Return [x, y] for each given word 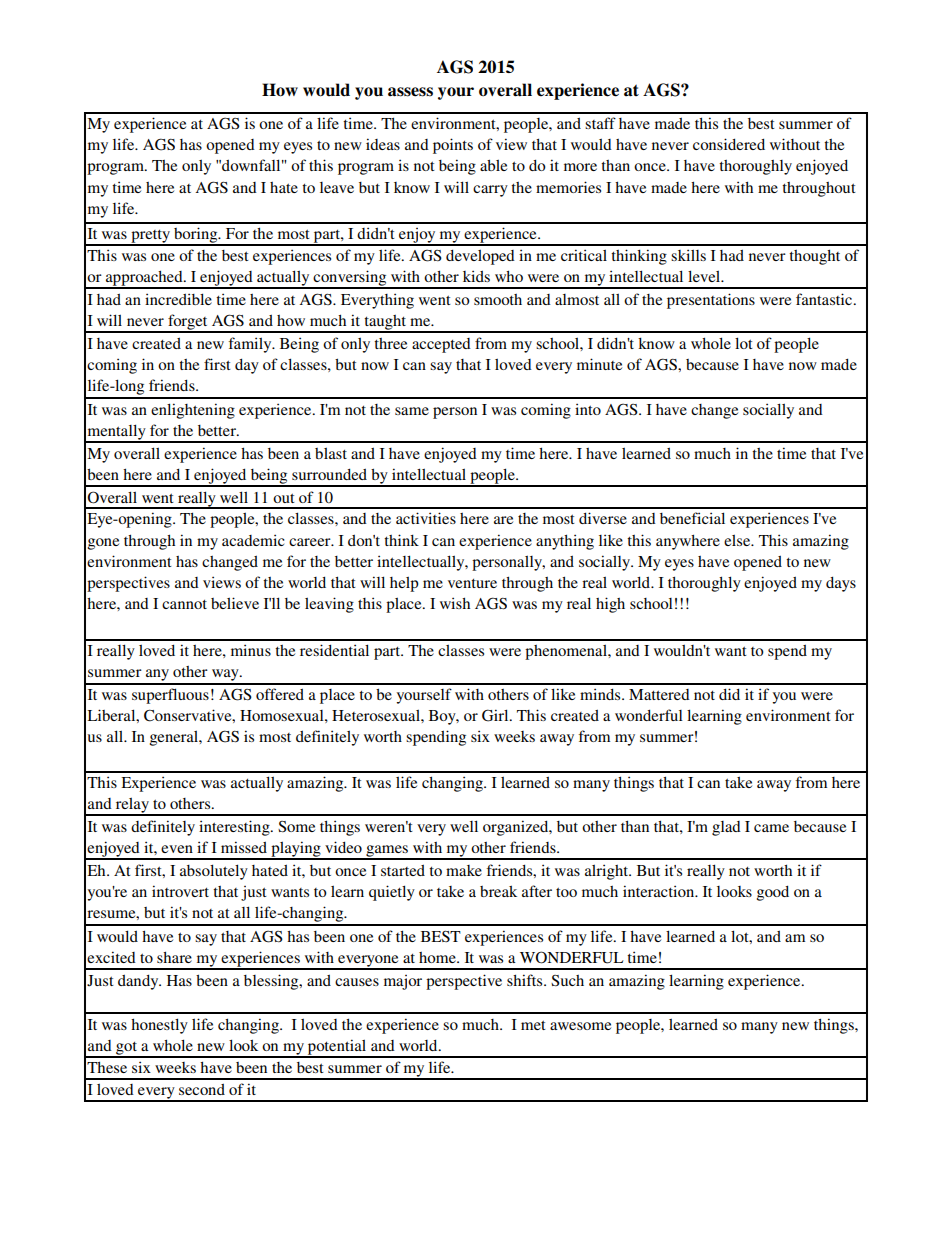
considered [729, 144]
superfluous [170, 696]
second [202, 1089]
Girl [496, 715]
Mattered [659, 694]
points [453, 146]
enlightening [193, 411]
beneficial [692, 518]
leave [337, 187]
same [412, 411]
